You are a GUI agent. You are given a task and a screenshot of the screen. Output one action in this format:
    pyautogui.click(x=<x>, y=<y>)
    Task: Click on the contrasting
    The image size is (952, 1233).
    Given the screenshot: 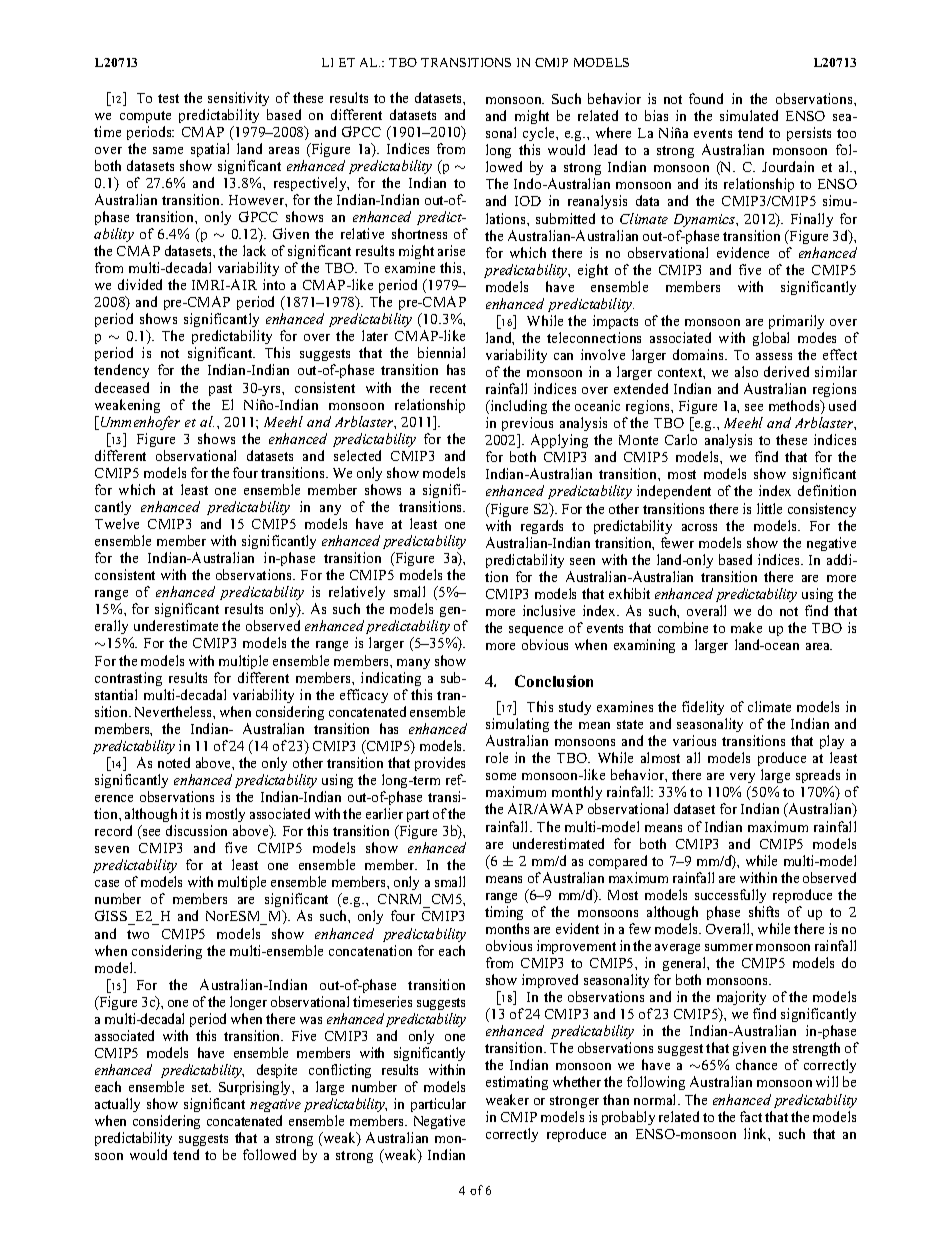 What is the action you would take?
    pyautogui.click(x=128, y=679)
